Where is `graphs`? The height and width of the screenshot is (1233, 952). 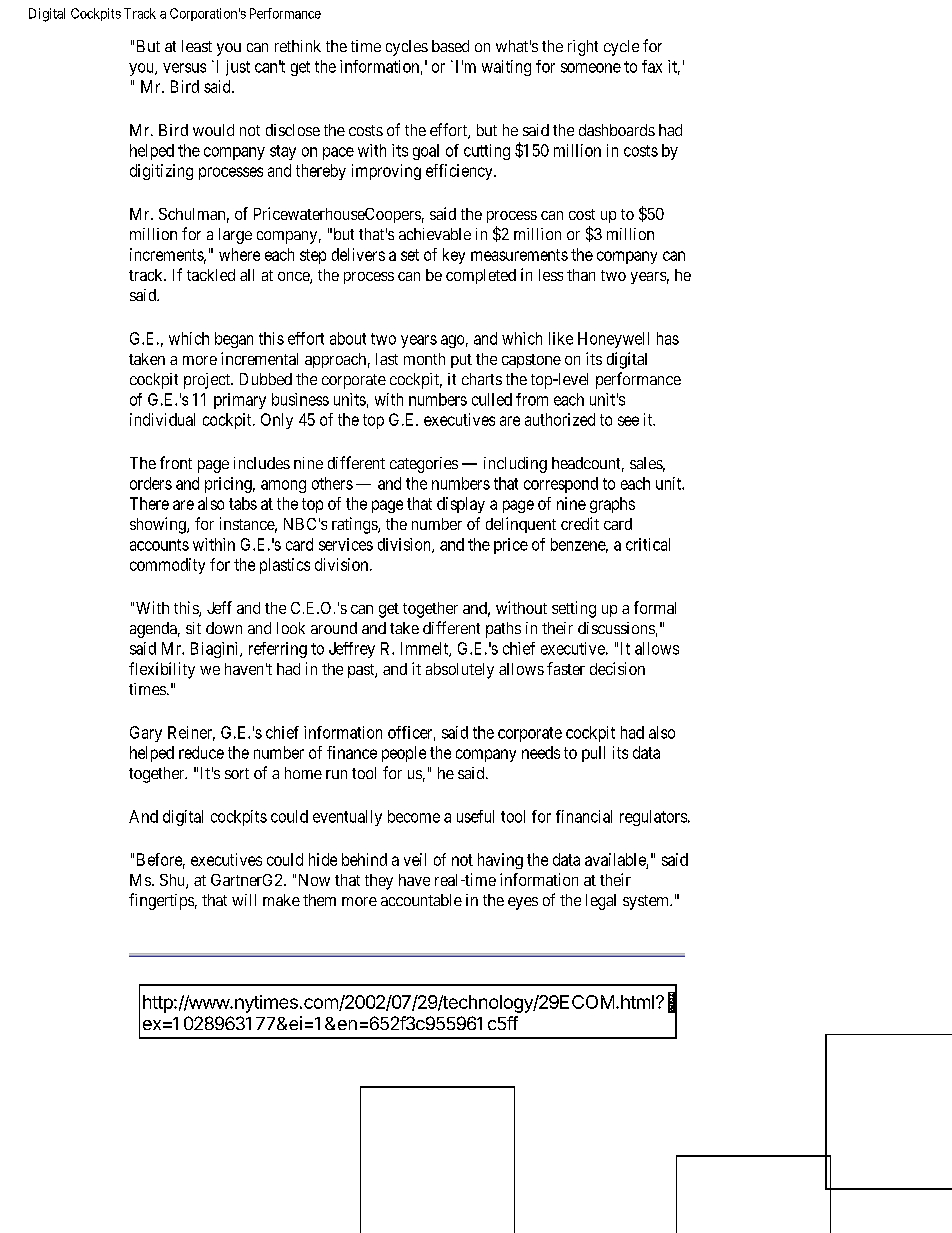
graphs is located at coordinates (612, 505).
